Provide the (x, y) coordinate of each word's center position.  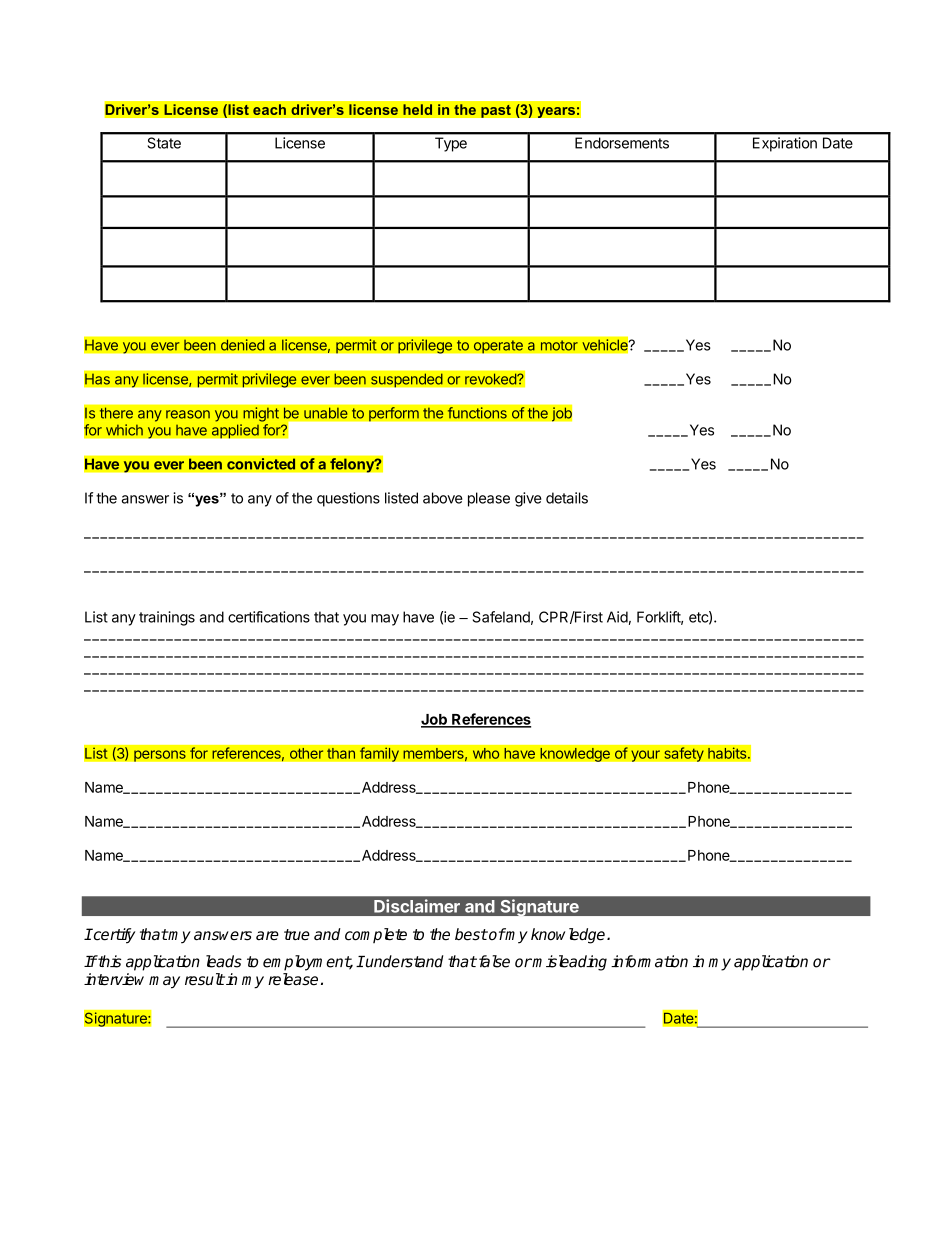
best (471, 934)
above (443, 498)
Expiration (785, 144)
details (567, 498)
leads (224, 961)
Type (451, 145)
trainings (167, 618)
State (164, 143)
